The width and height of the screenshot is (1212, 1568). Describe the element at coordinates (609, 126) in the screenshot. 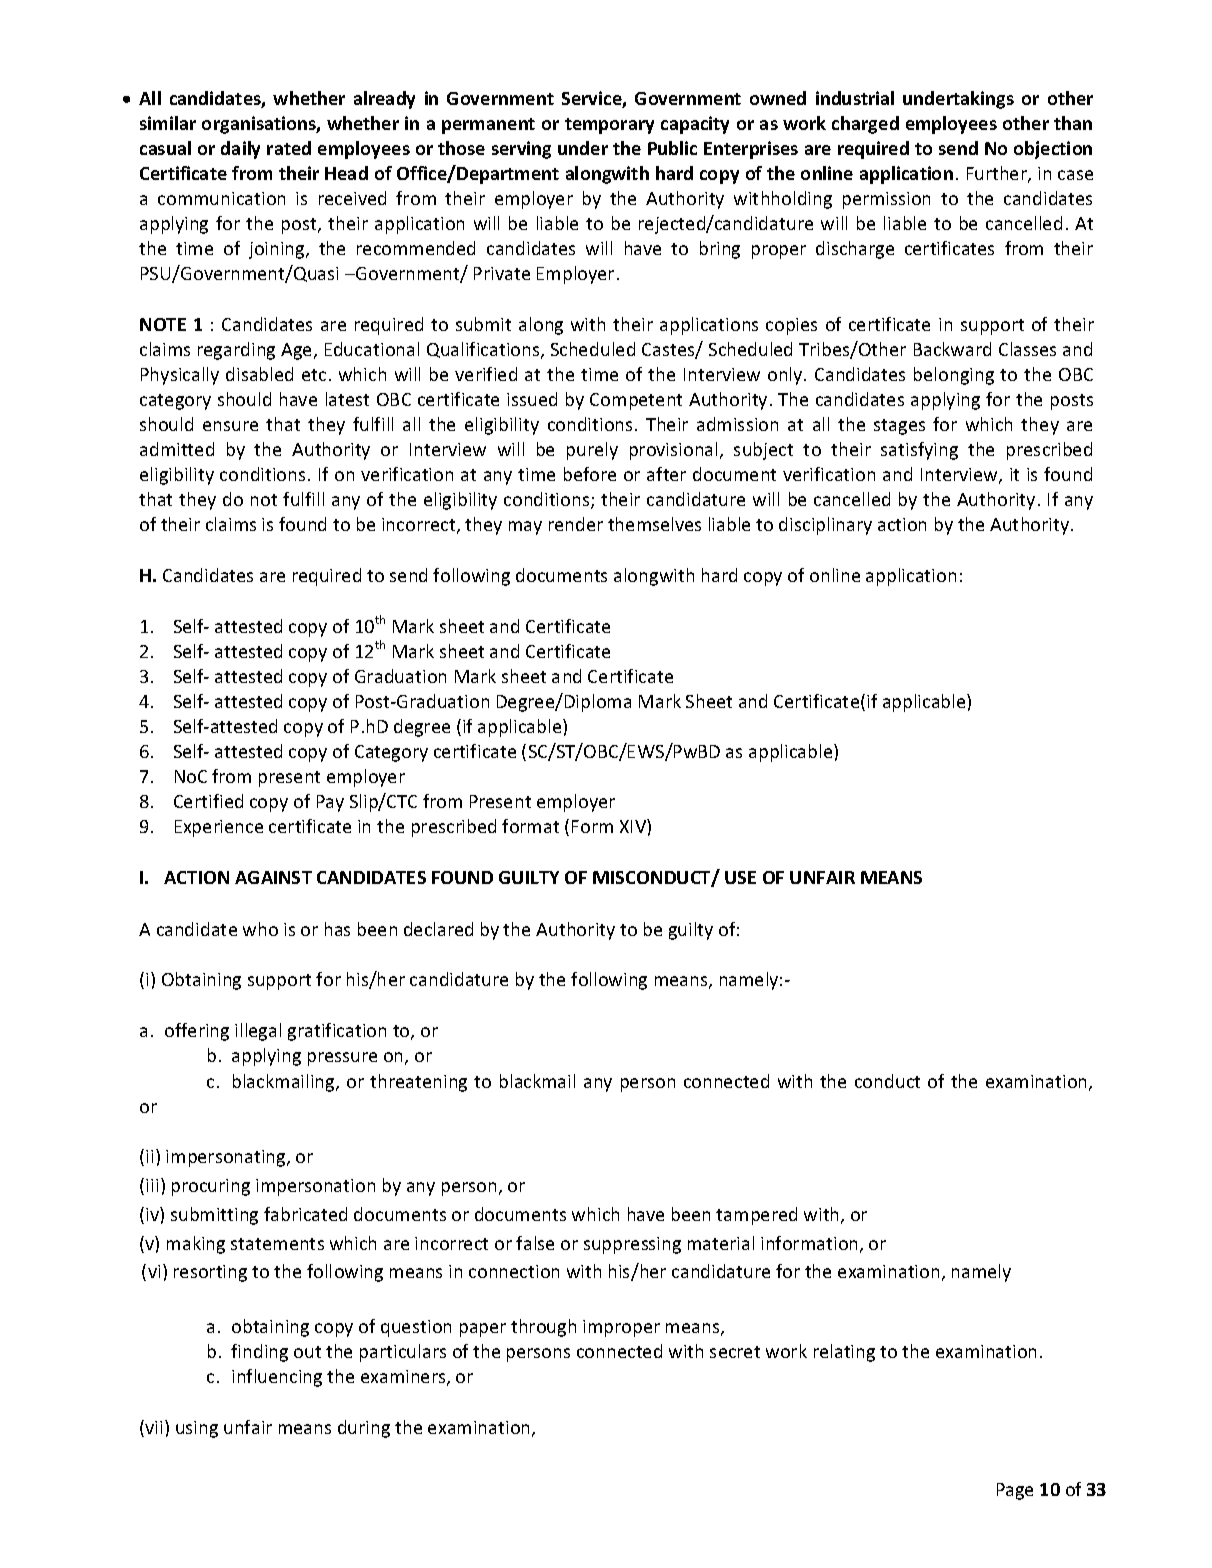

I see `temporary` at that location.
